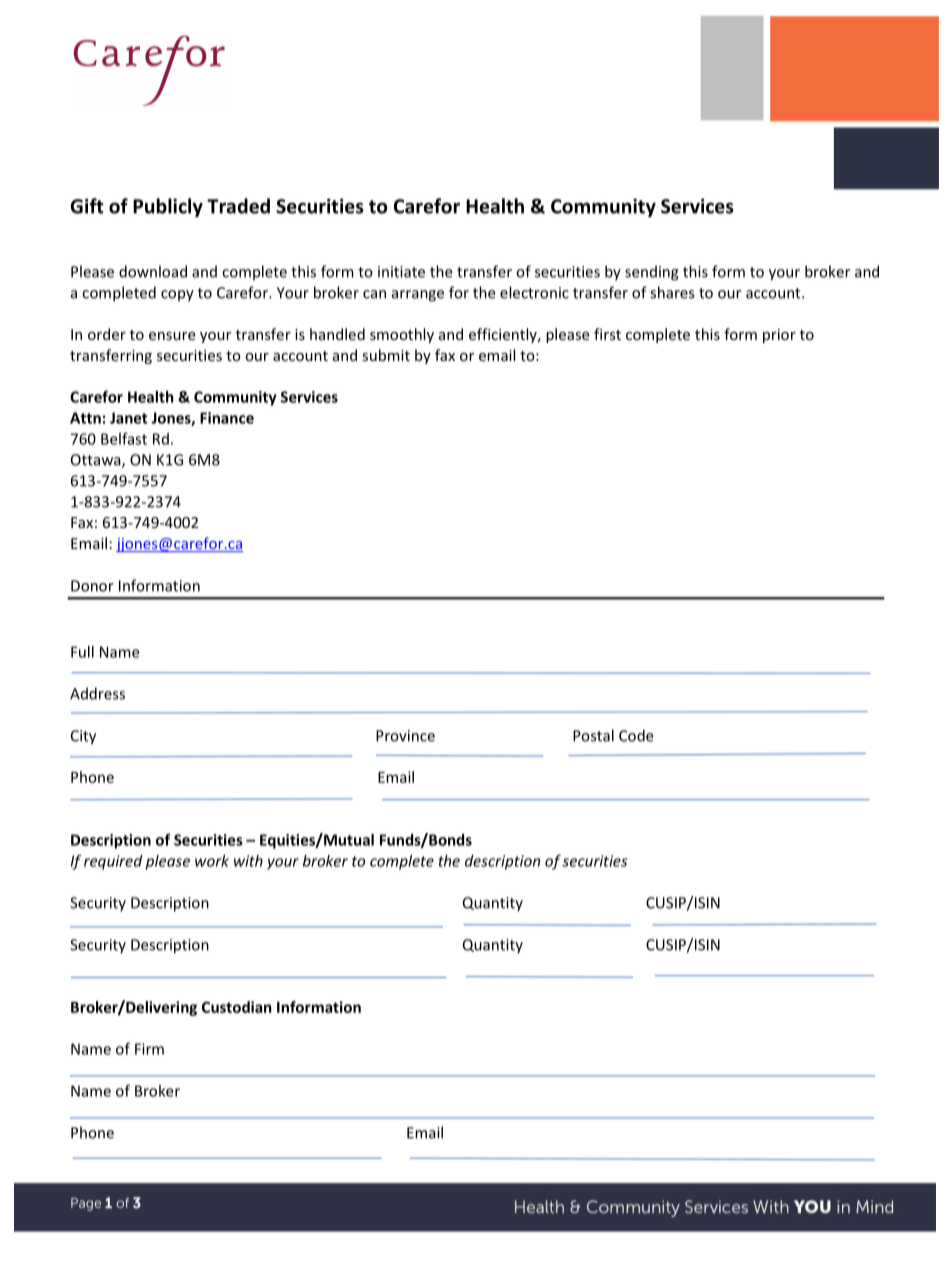  What do you see at coordinates (212, 861) in the document?
I see `work` at bounding box center [212, 861].
